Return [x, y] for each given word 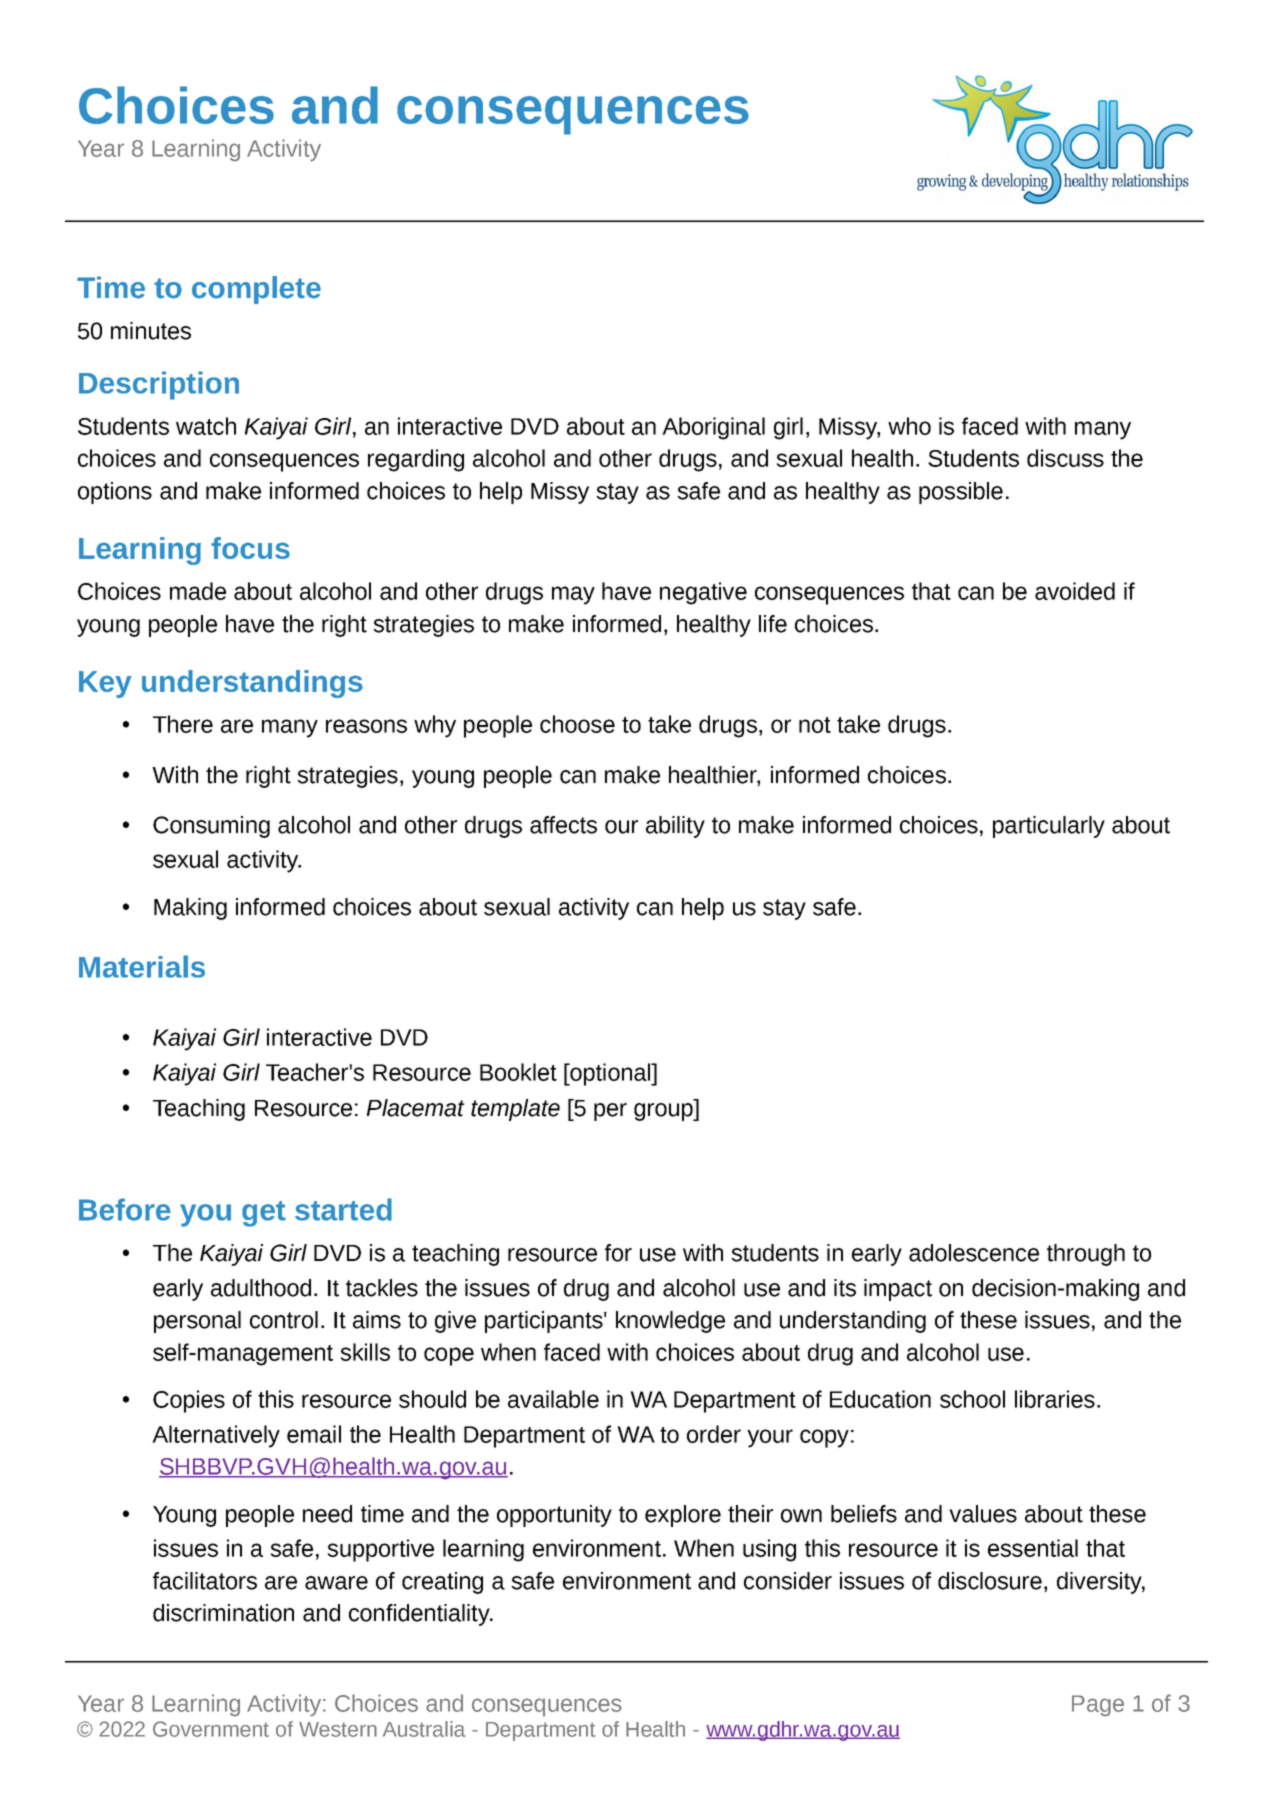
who [909, 426]
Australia [424, 1729]
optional [610, 1074]
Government [211, 1729]
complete [256, 290]
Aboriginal [713, 428]
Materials [142, 966]
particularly [1049, 827]
